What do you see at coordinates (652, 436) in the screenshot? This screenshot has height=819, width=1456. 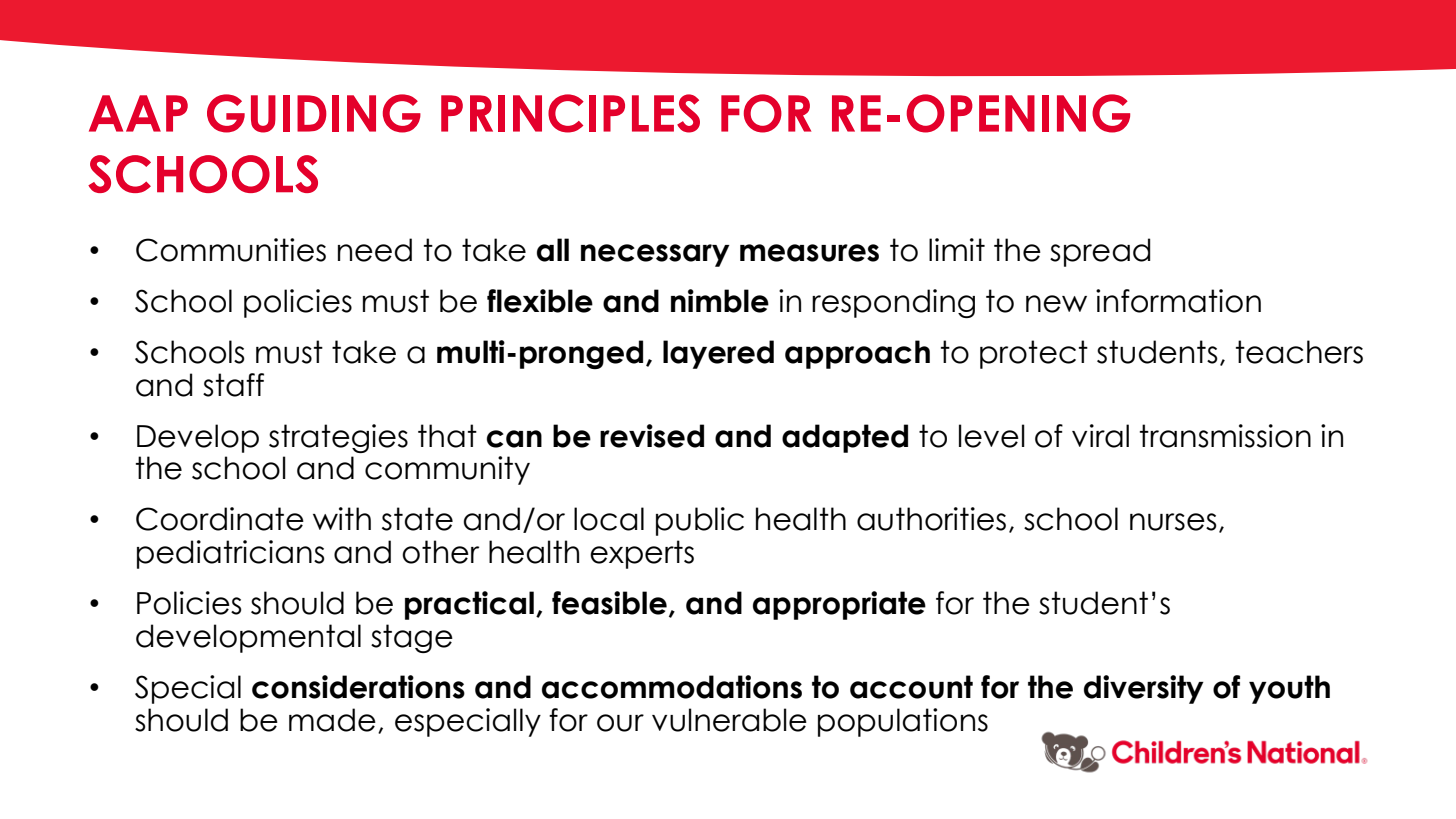 I see `revised` at bounding box center [652, 436].
